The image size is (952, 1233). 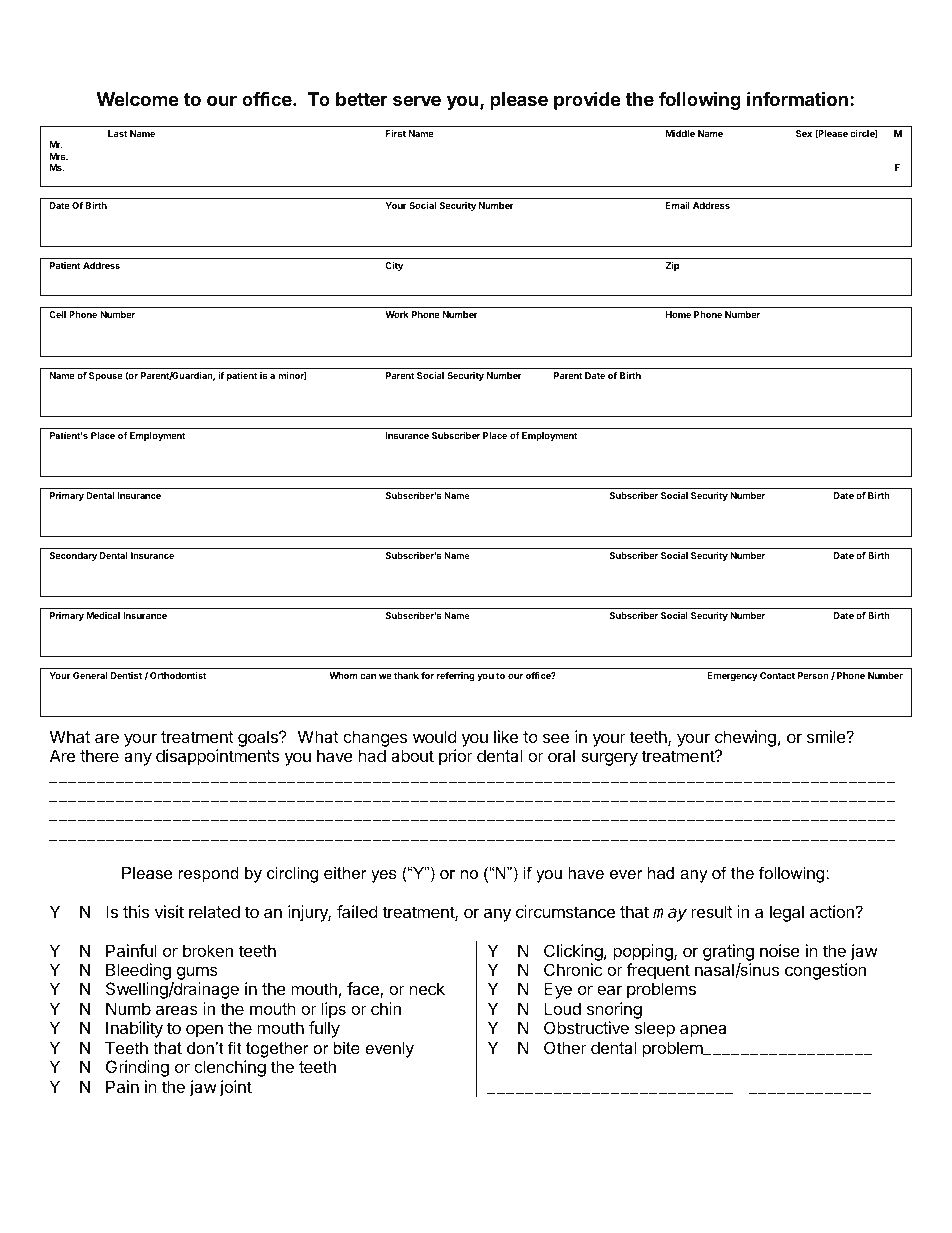 I want to click on Last, so click(x=117, y=133).
